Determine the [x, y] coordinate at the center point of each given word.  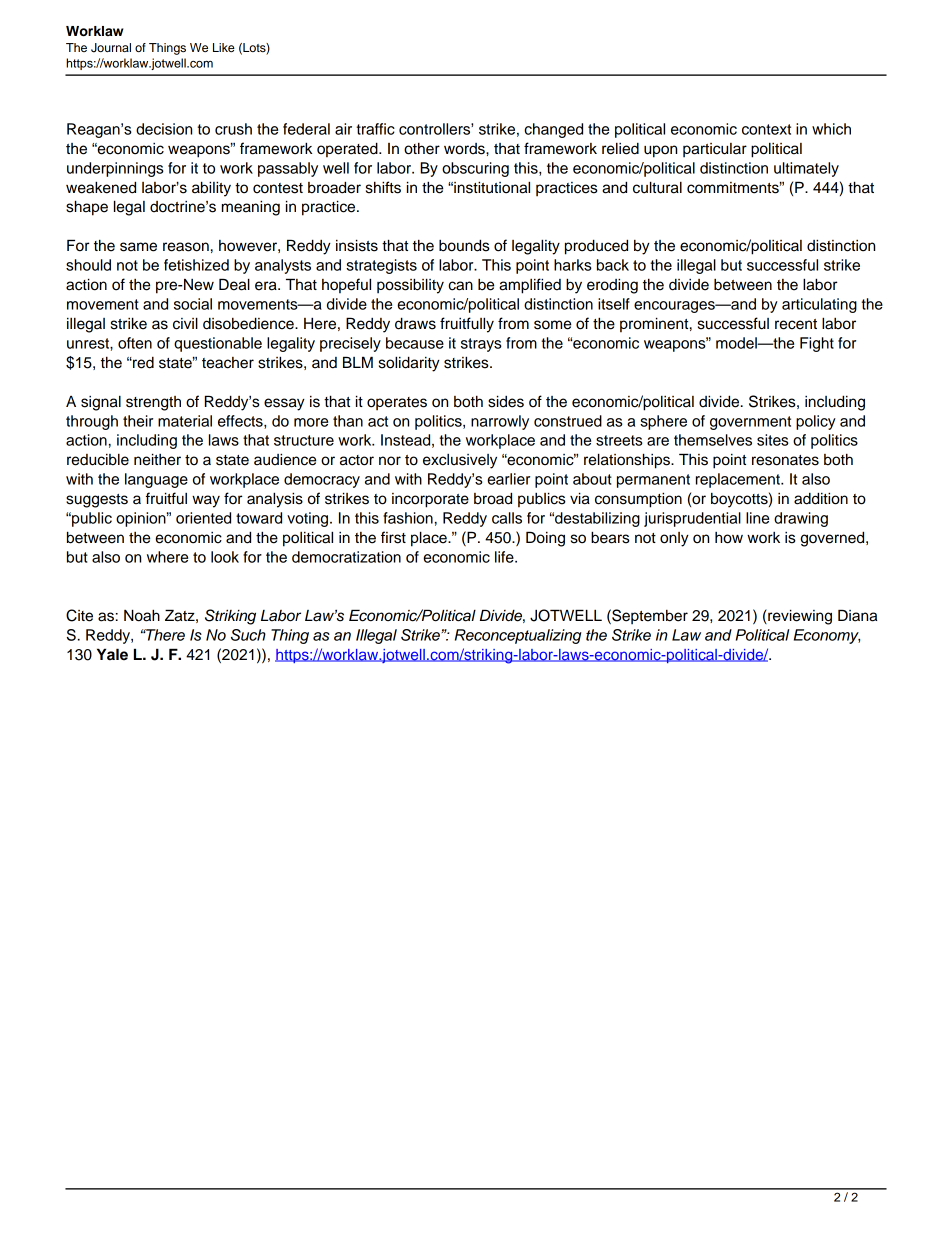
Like [224, 47]
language [156, 480]
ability [211, 189]
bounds [464, 245]
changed [553, 130]
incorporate [430, 500]
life [505, 557]
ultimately [806, 169]
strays [481, 345]
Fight [817, 344]
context [766, 129]
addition [821, 498]
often [135, 343]
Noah [142, 615]
